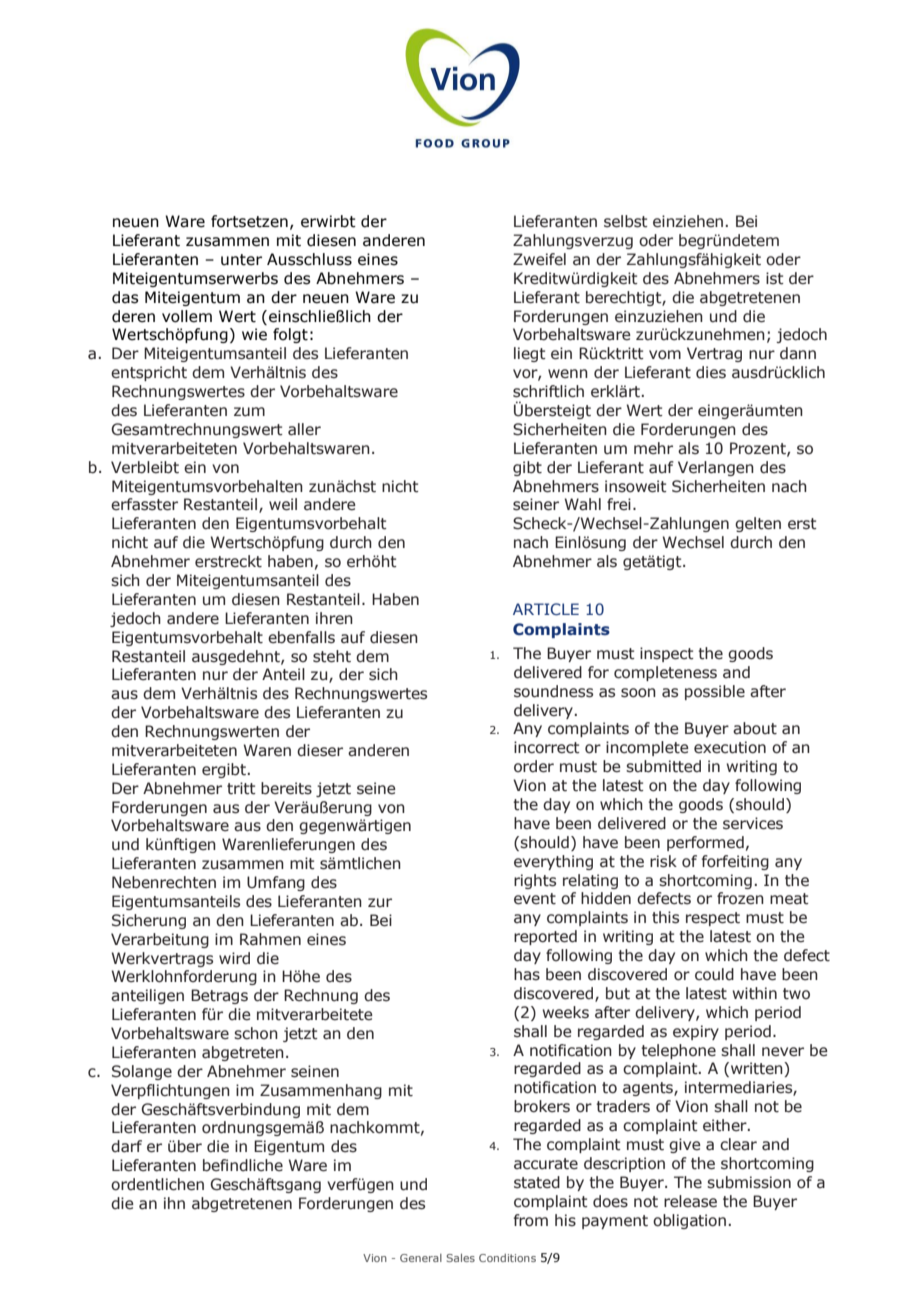 Image resolution: width=924 pixels, height=1308 pixels. I want to click on General, so click(421, 1258).
